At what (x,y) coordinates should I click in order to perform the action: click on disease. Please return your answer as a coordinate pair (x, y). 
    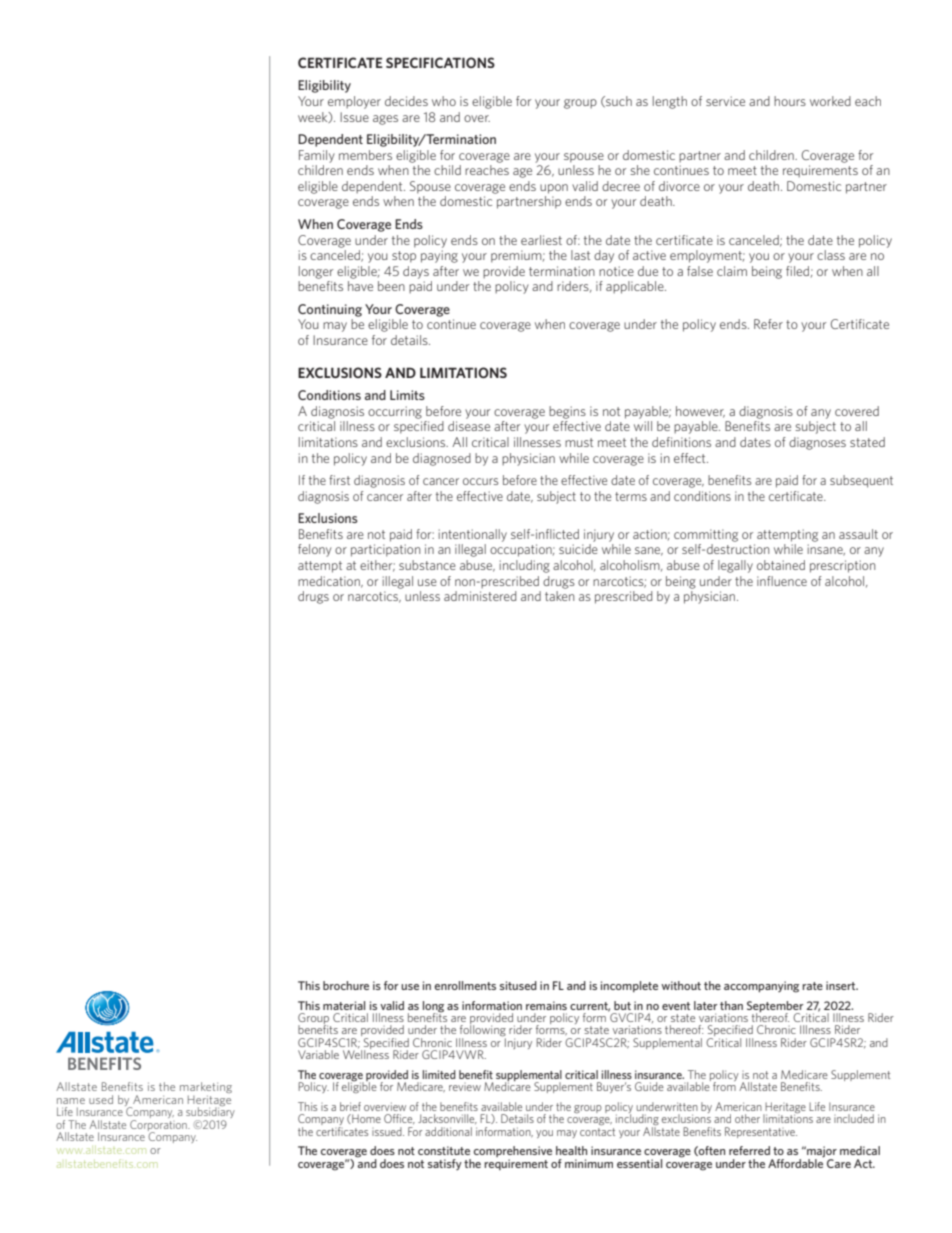
    Looking at the image, I should click on (469, 426).
